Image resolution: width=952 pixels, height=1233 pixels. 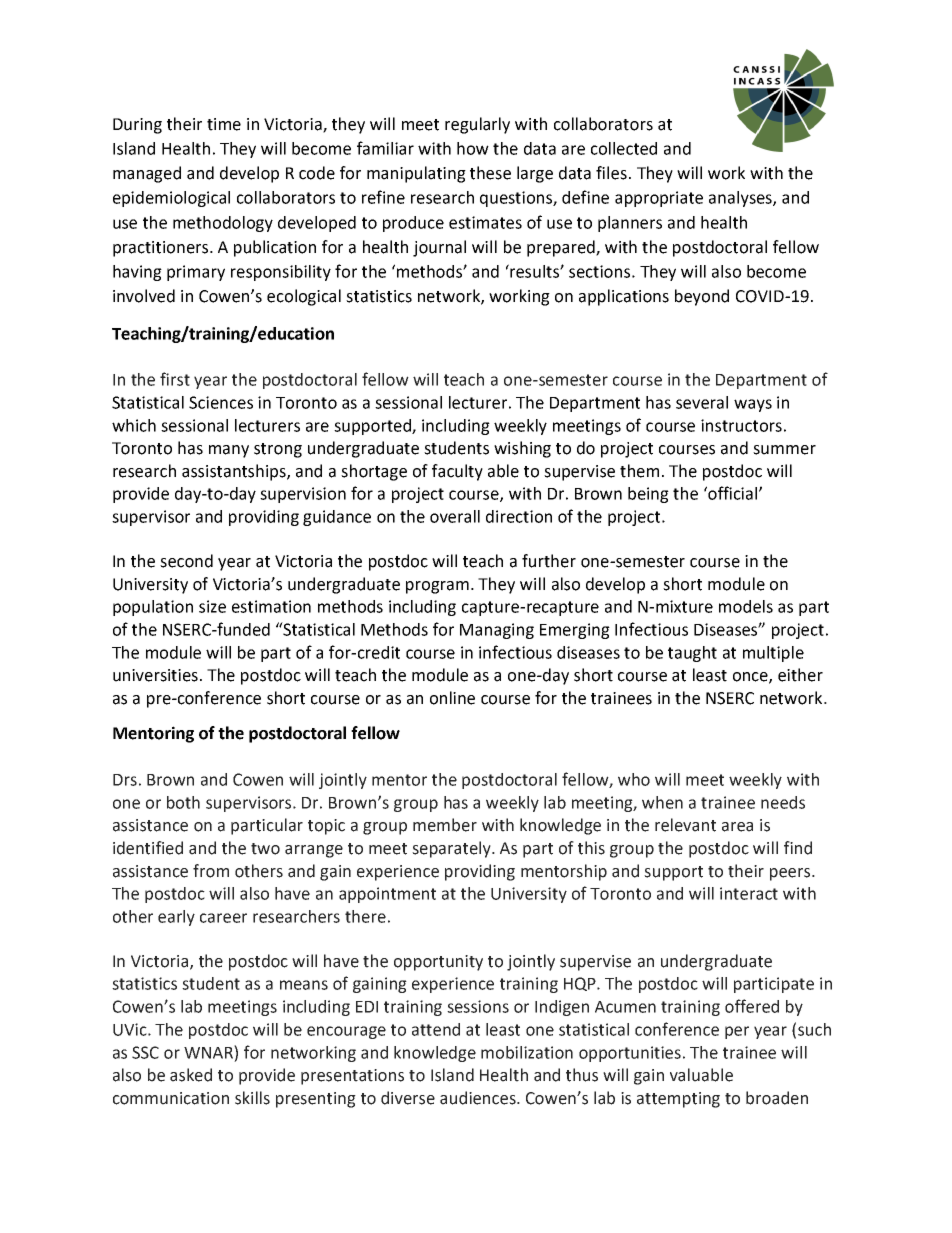 I want to click on time, so click(x=224, y=124).
